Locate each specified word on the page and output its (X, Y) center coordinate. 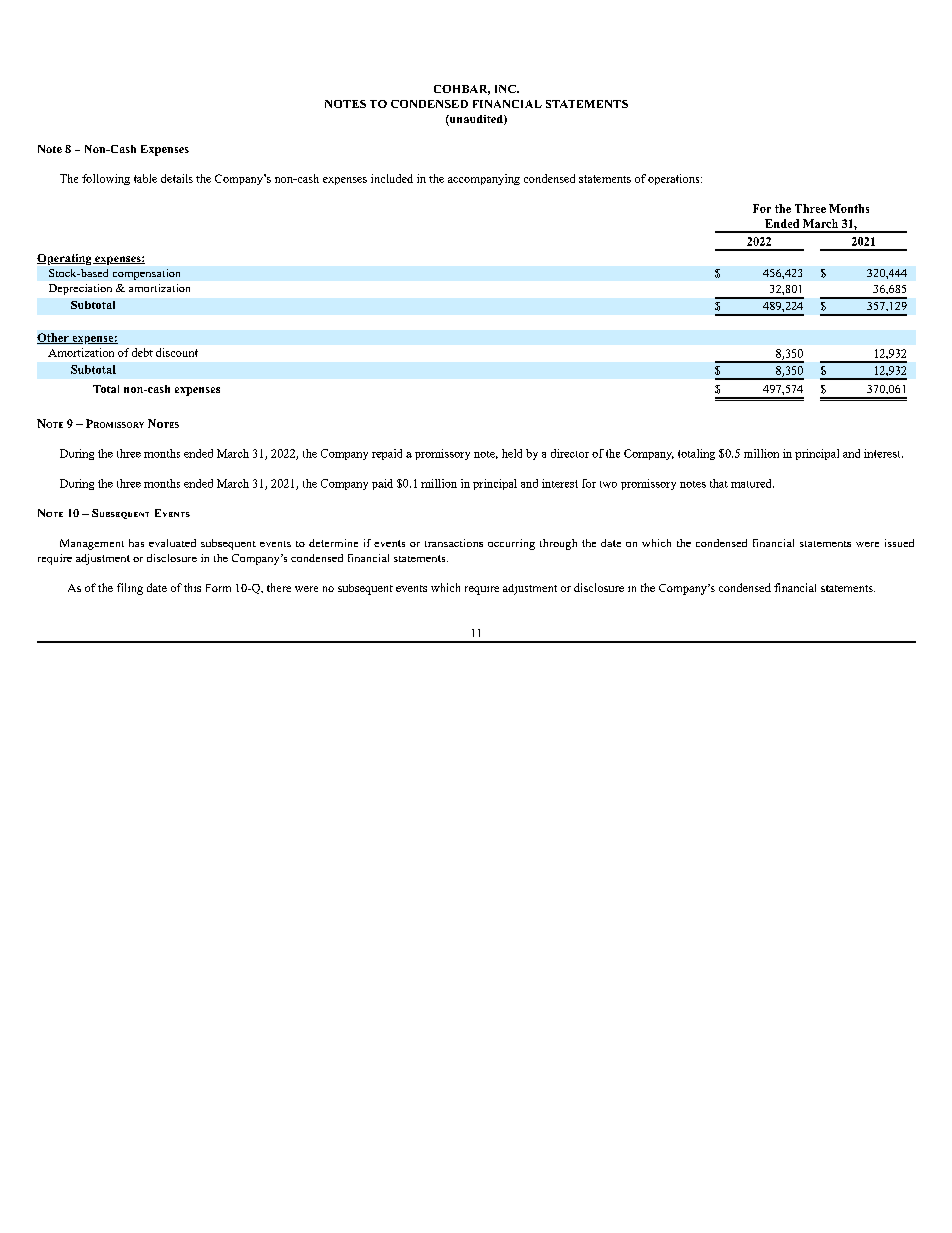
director (570, 453)
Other (54, 338)
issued (899, 543)
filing (130, 589)
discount (177, 352)
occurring (511, 544)
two (608, 484)
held (512, 453)
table (145, 178)
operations (675, 179)
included (392, 178)
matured (752, 483)
